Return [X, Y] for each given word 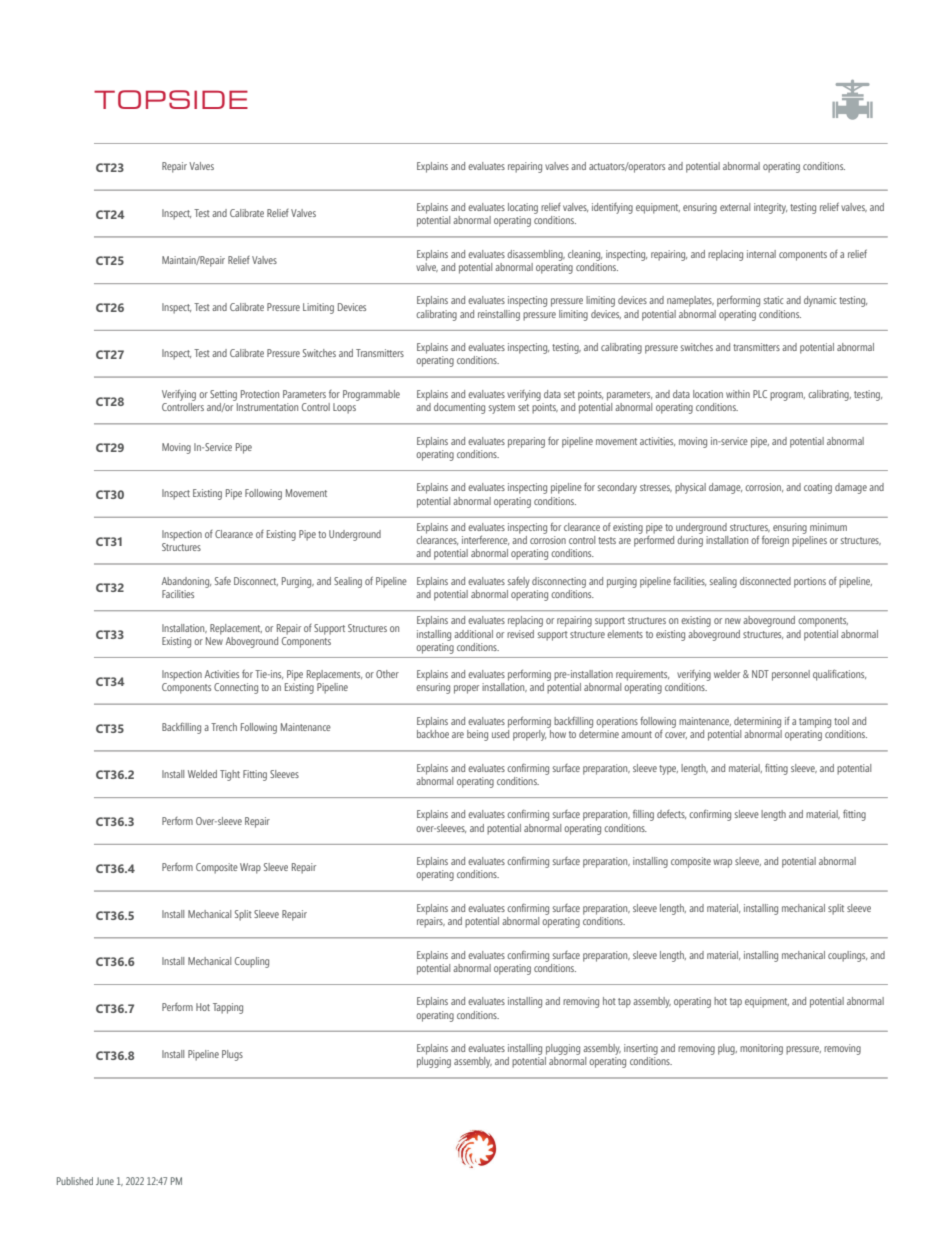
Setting [223, 395]
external [735, 207]
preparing [526, 442]
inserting [641, 1049]
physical [690, 488]
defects [671, 814]
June [105, 1181]
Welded [202, 774]
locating [523, 208]
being [477, 735]
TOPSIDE [171, 99]
